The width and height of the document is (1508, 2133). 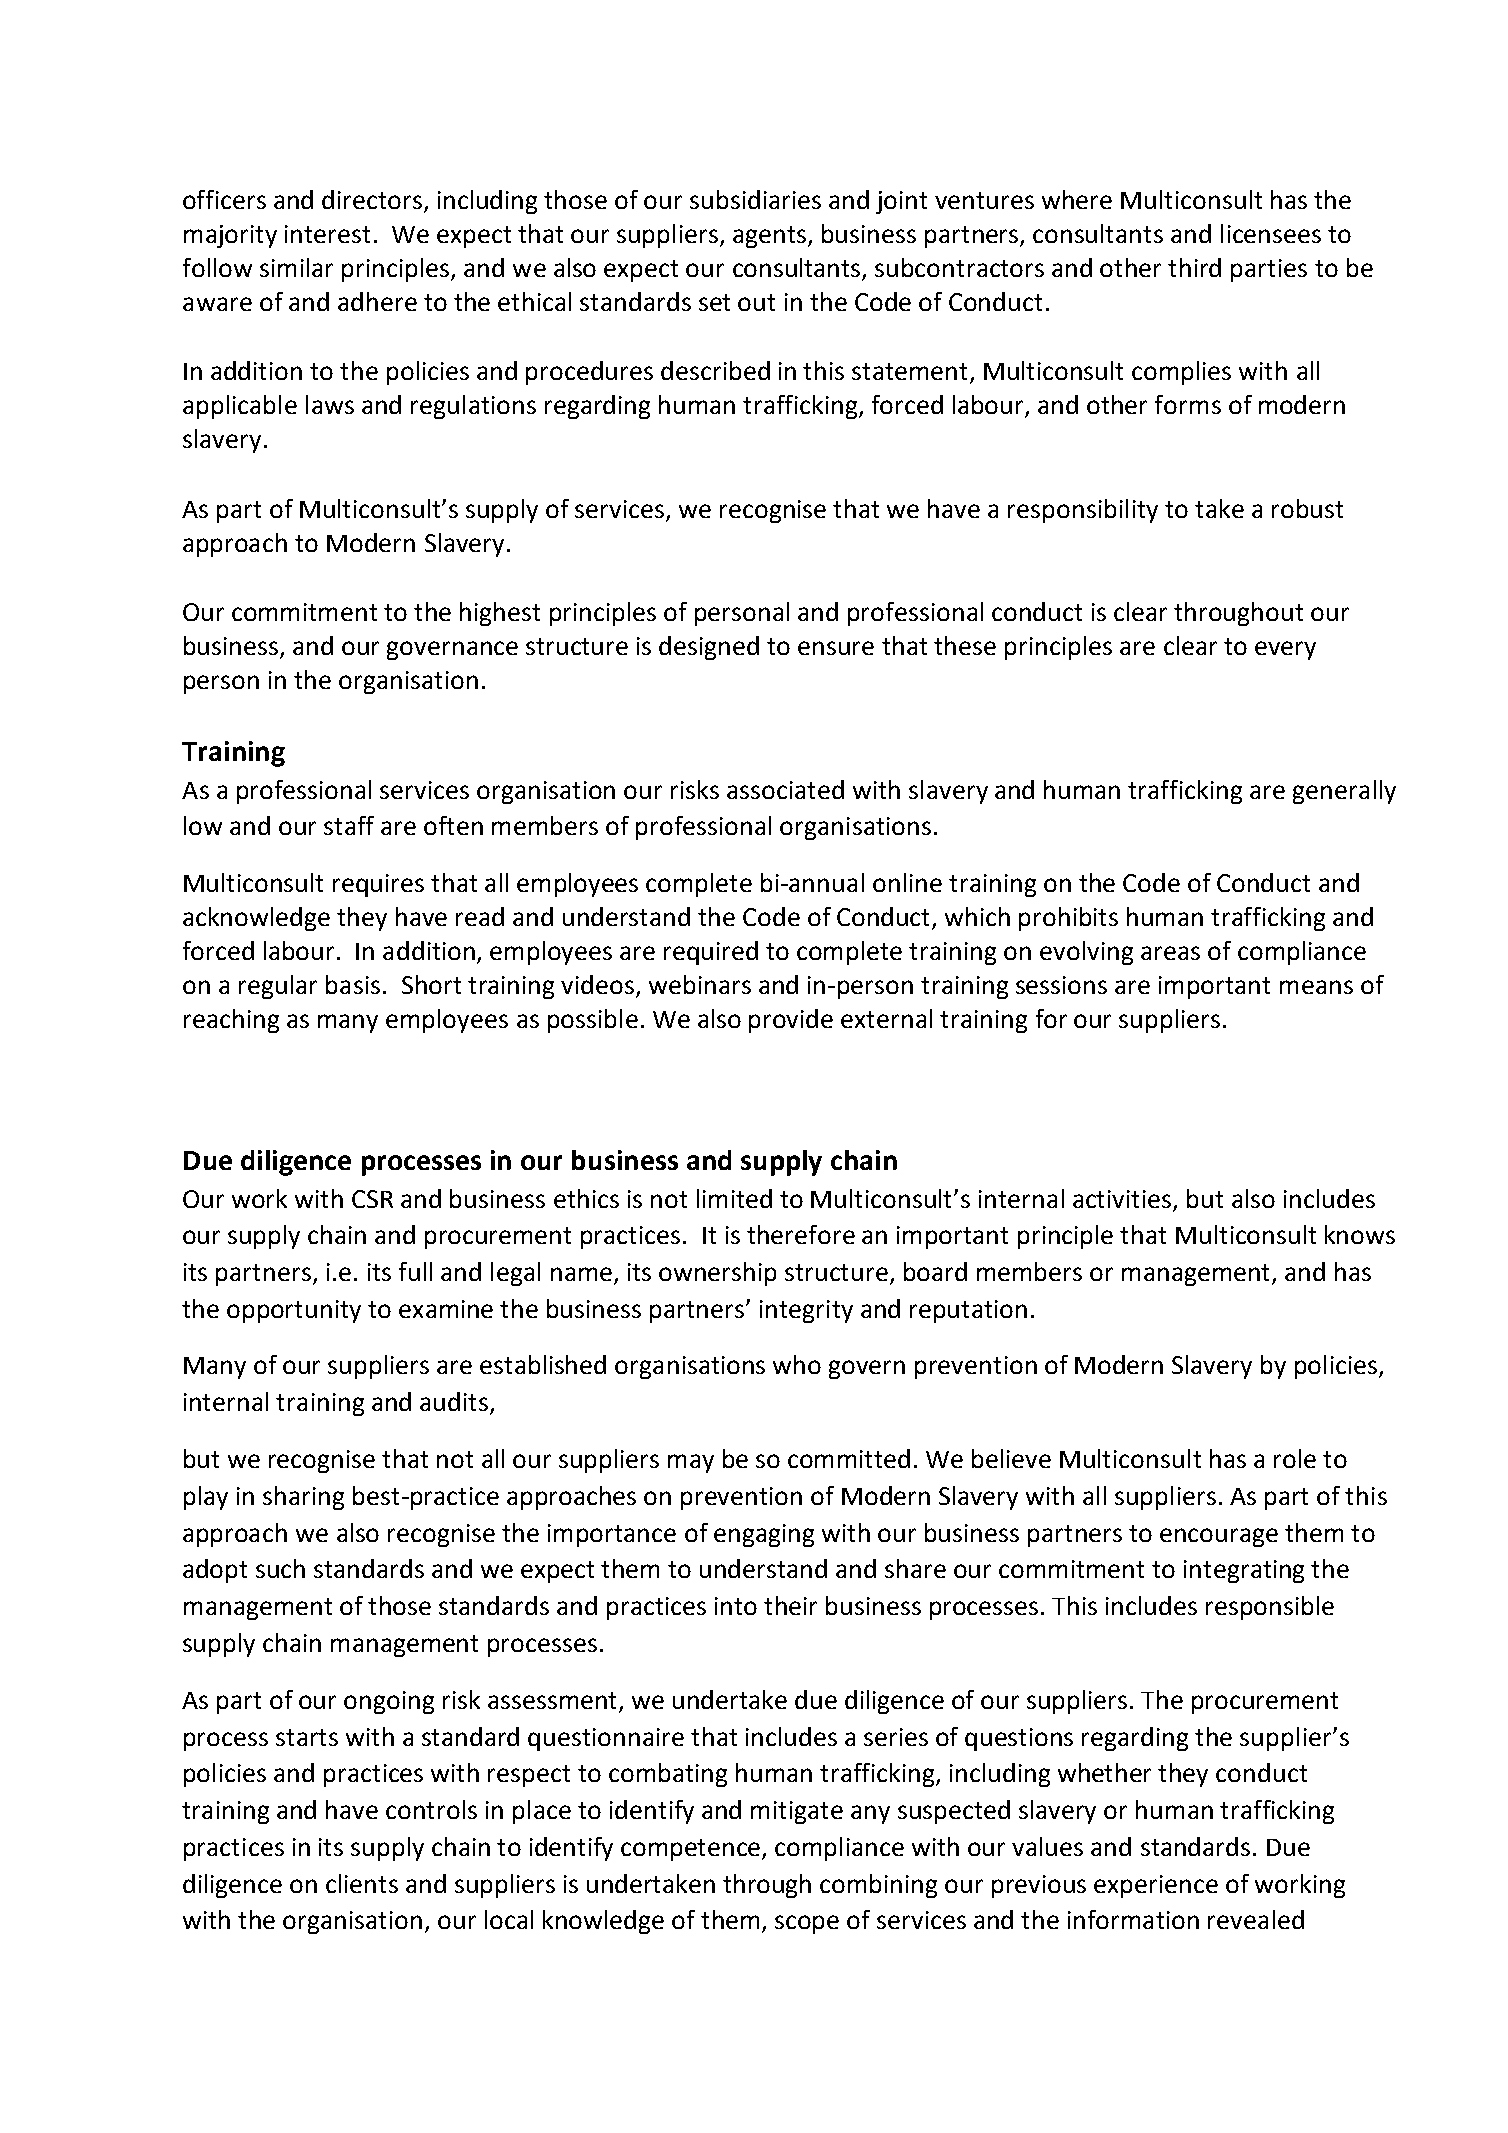 I want to click on provide, so click(x=791, y=1021).
